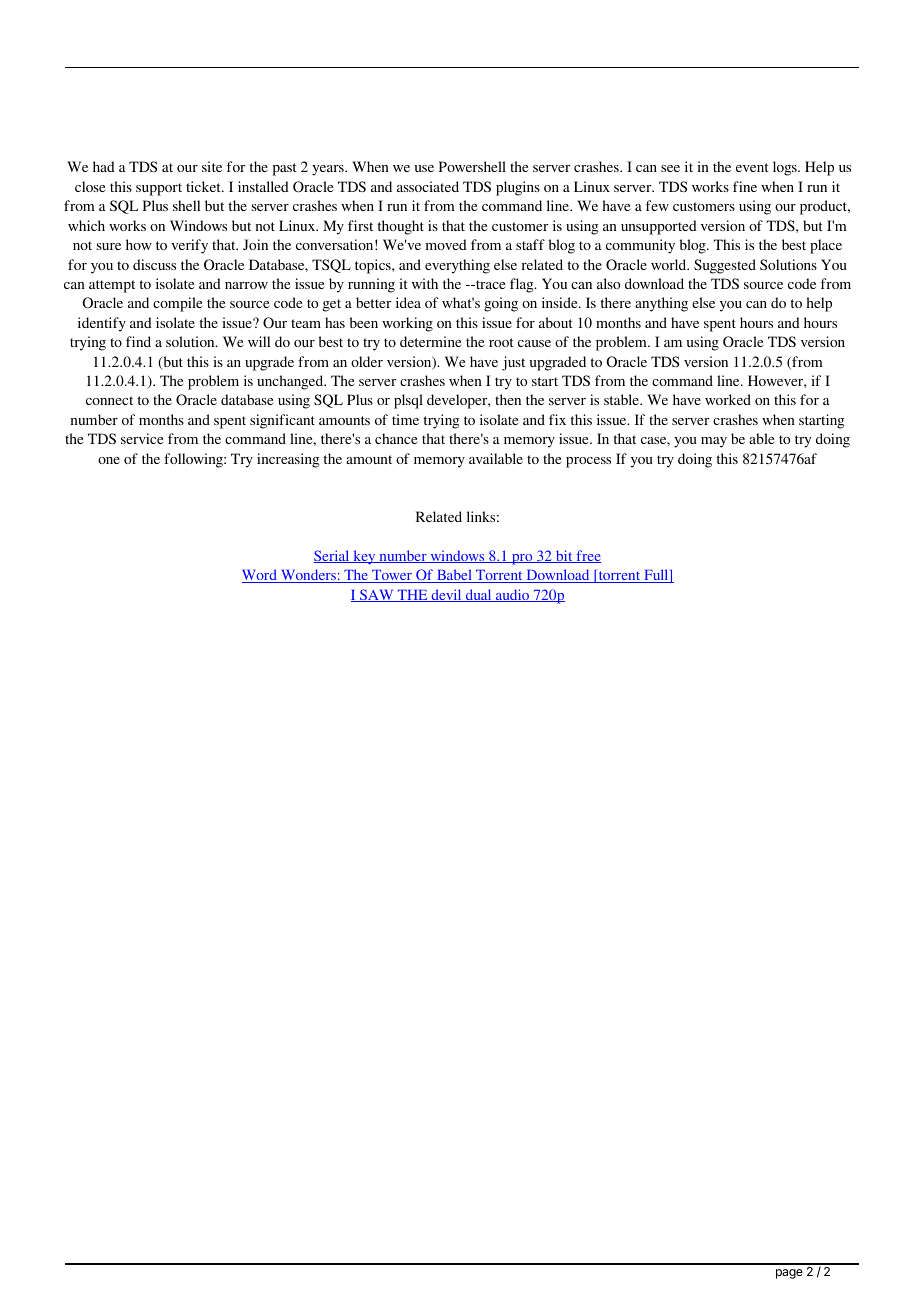 Image resolution: width=924 pixels, height=1308 pixels. I want to click on fine, so click(745, 186).
